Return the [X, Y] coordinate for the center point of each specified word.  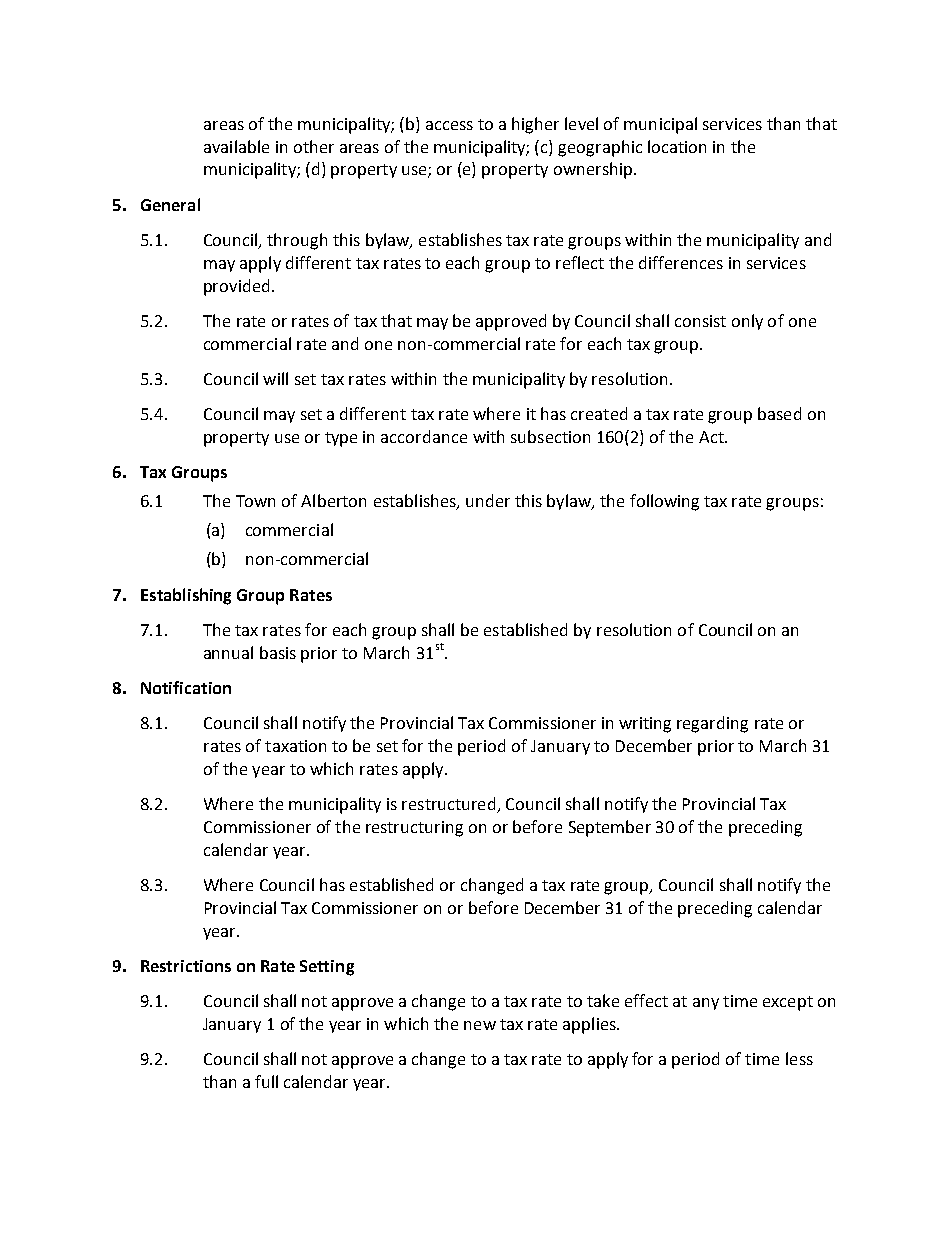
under [488, 500]
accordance [424, 436]
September [610, 828]
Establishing [186, 596]
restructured [450, 805]
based [779, 413]
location [677, 146]
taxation [295, 746]
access [449, 125]
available [236, 146]
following [664, 502]
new [480, 1025]
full [266, 1081]
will [275, 378]
